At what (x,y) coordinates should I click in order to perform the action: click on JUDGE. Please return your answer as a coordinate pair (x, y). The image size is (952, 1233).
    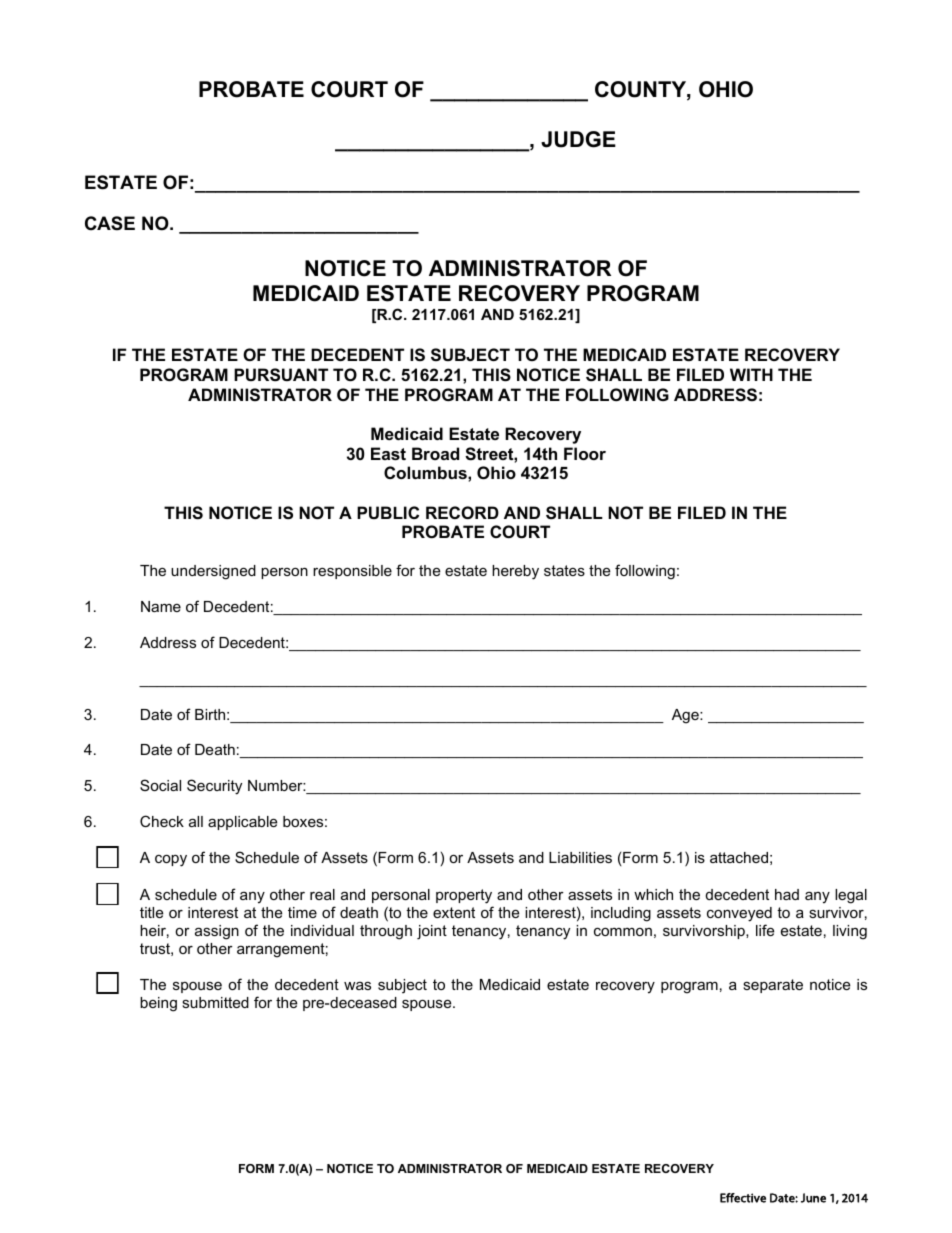
    Looking at the image, I should click on (578, 139).
